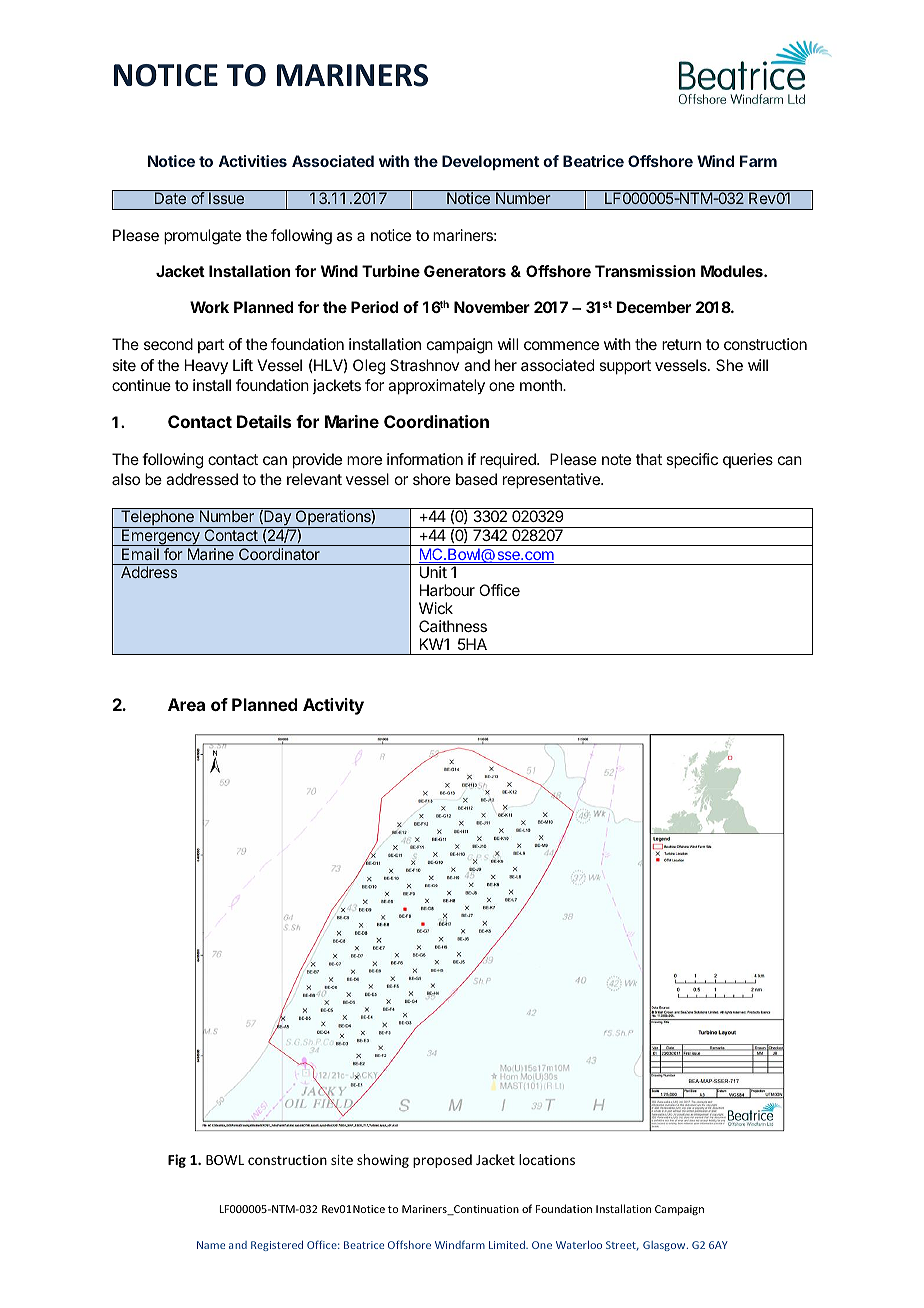 This screenshot has height=1308, width=924. Describe the element at coordinates (442, 1161) in the screenshot. I see `proposed` at that location.
